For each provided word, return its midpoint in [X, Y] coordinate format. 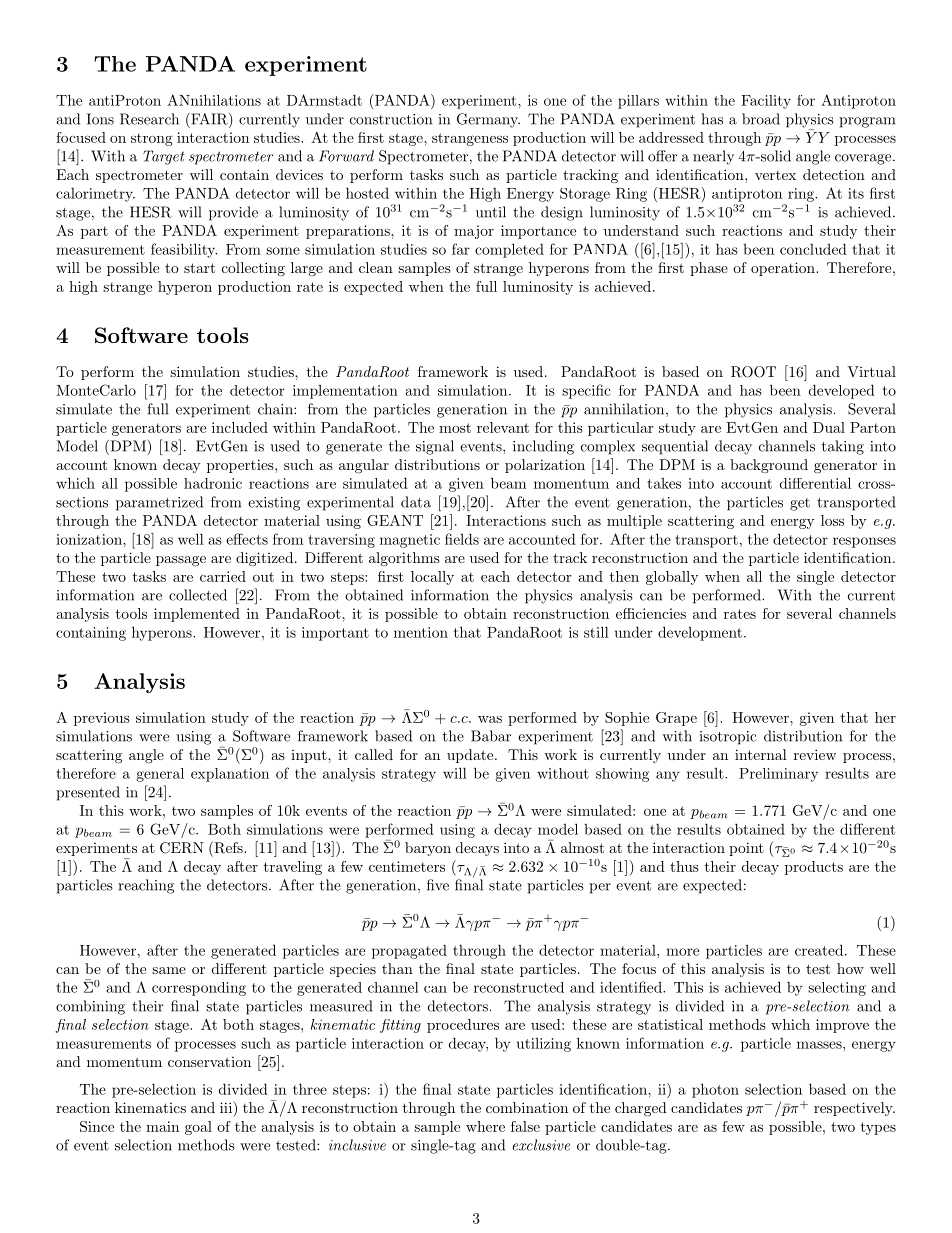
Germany [488, 120]
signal [435, 447]
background [769, 466]
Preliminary [778, 775]
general [160, 775]
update [470, 756]
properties [241, 466]
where [485, 1126]
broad [761, 119]
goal [198, 1128]
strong [152, 139]
